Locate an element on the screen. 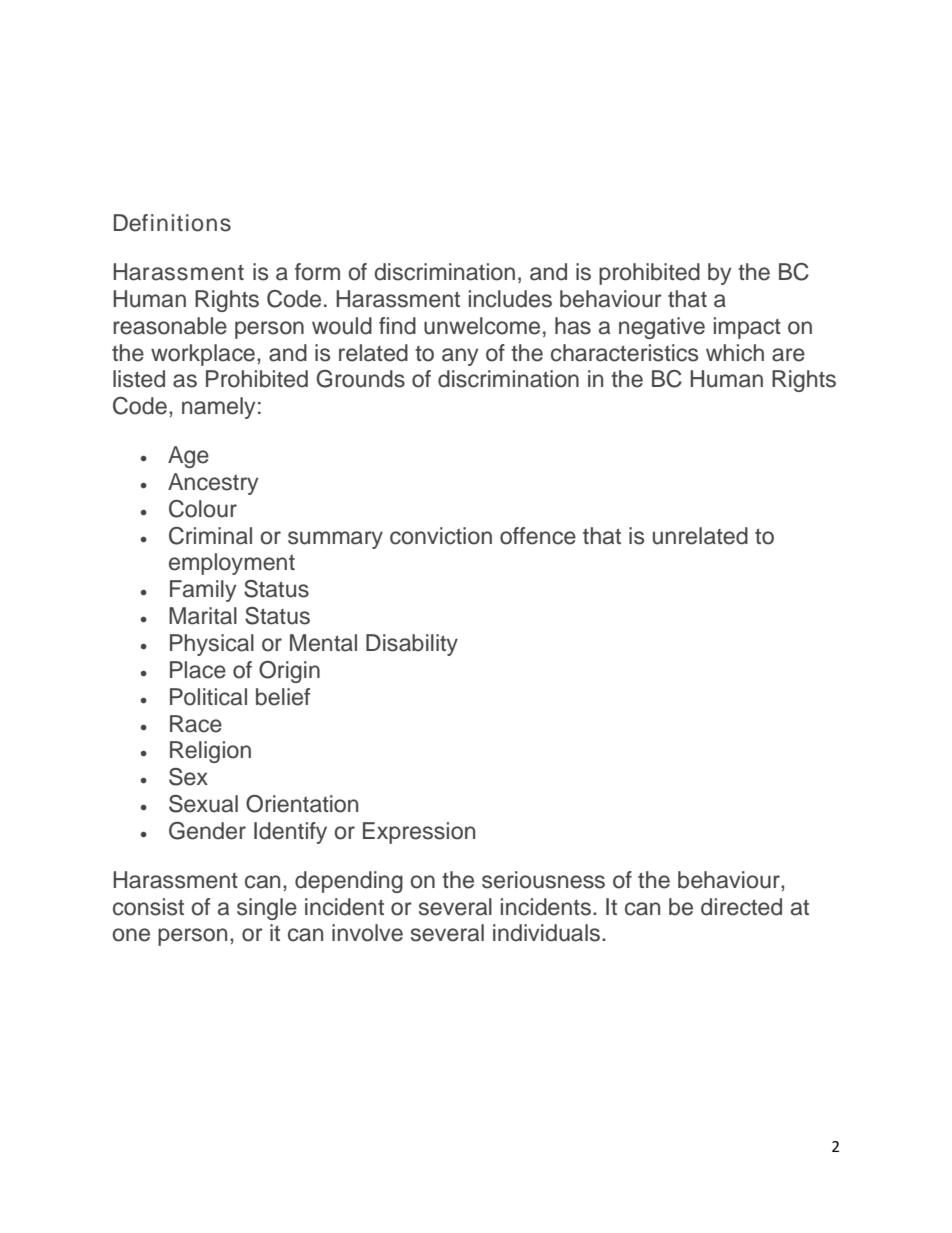 The height and width of the screenshot is (1233, 952). Age is located at coordinates (188, 457).
